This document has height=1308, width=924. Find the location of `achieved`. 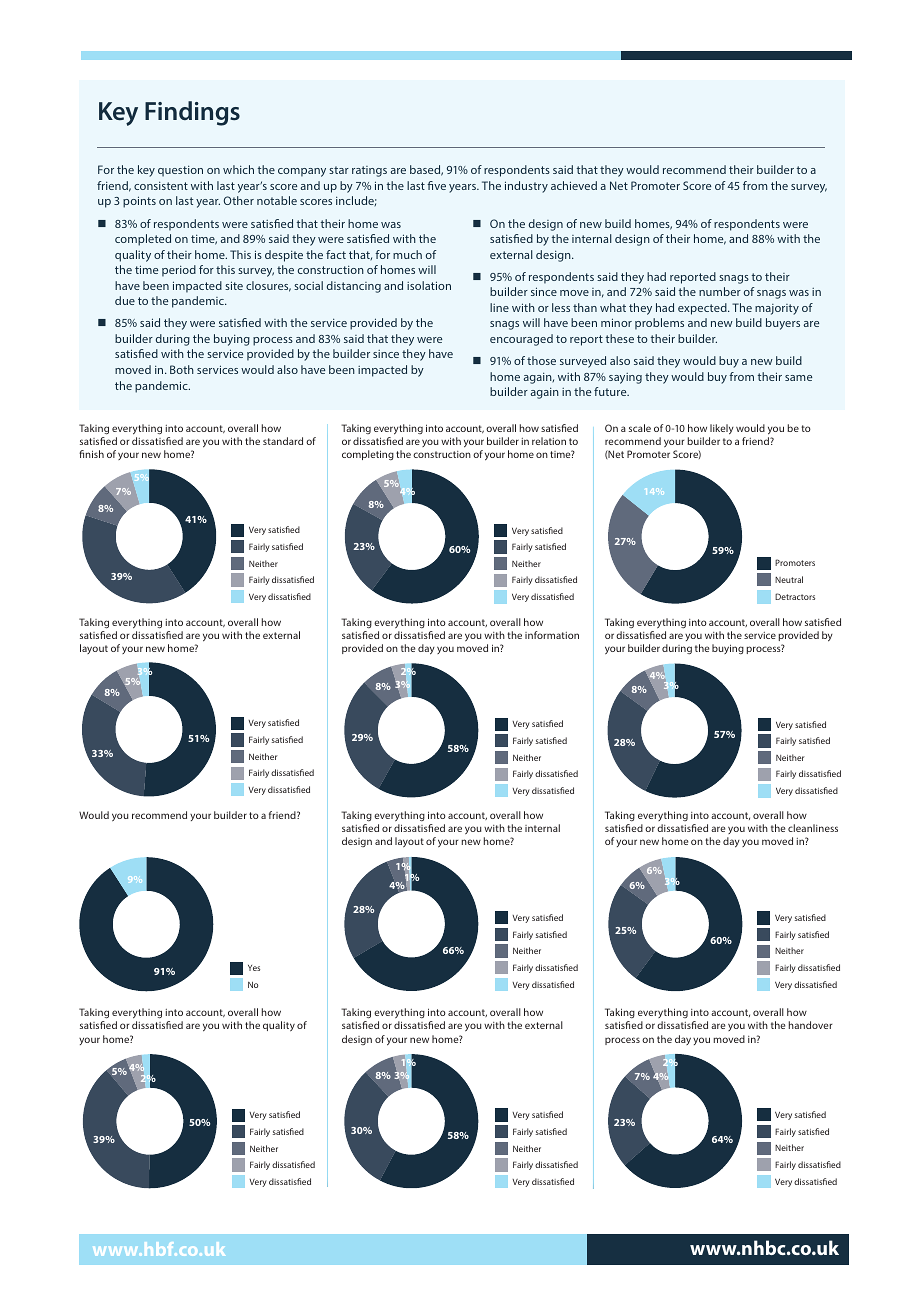

achieved is located at coordinates (574, 185).
